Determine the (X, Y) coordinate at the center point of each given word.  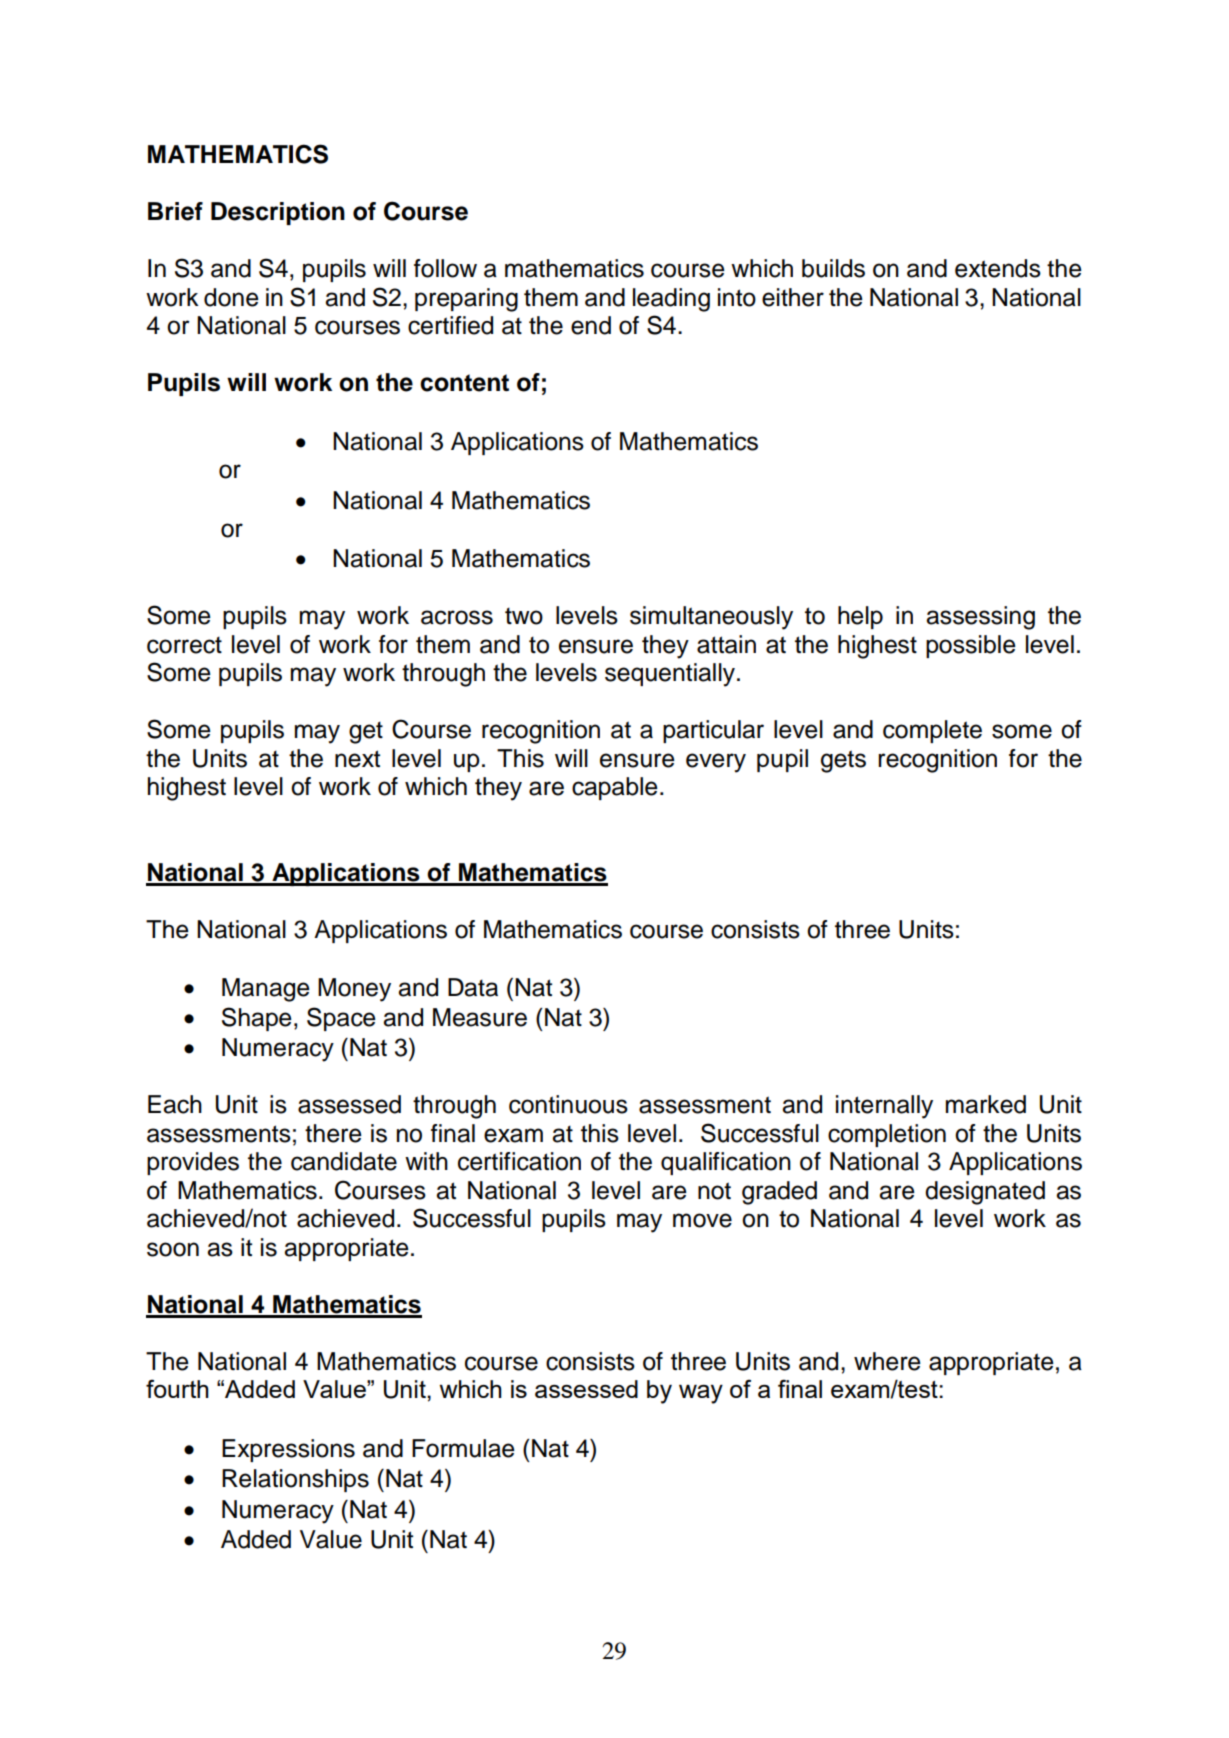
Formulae (463, 1448)
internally (884, 1107)
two (524, 616)
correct (184, 645)
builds (833, 268)
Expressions (288, 1450)
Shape (257, 1019)
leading (671, 300)
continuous (568, 1104)
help (860, 617)
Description (278, 213)
